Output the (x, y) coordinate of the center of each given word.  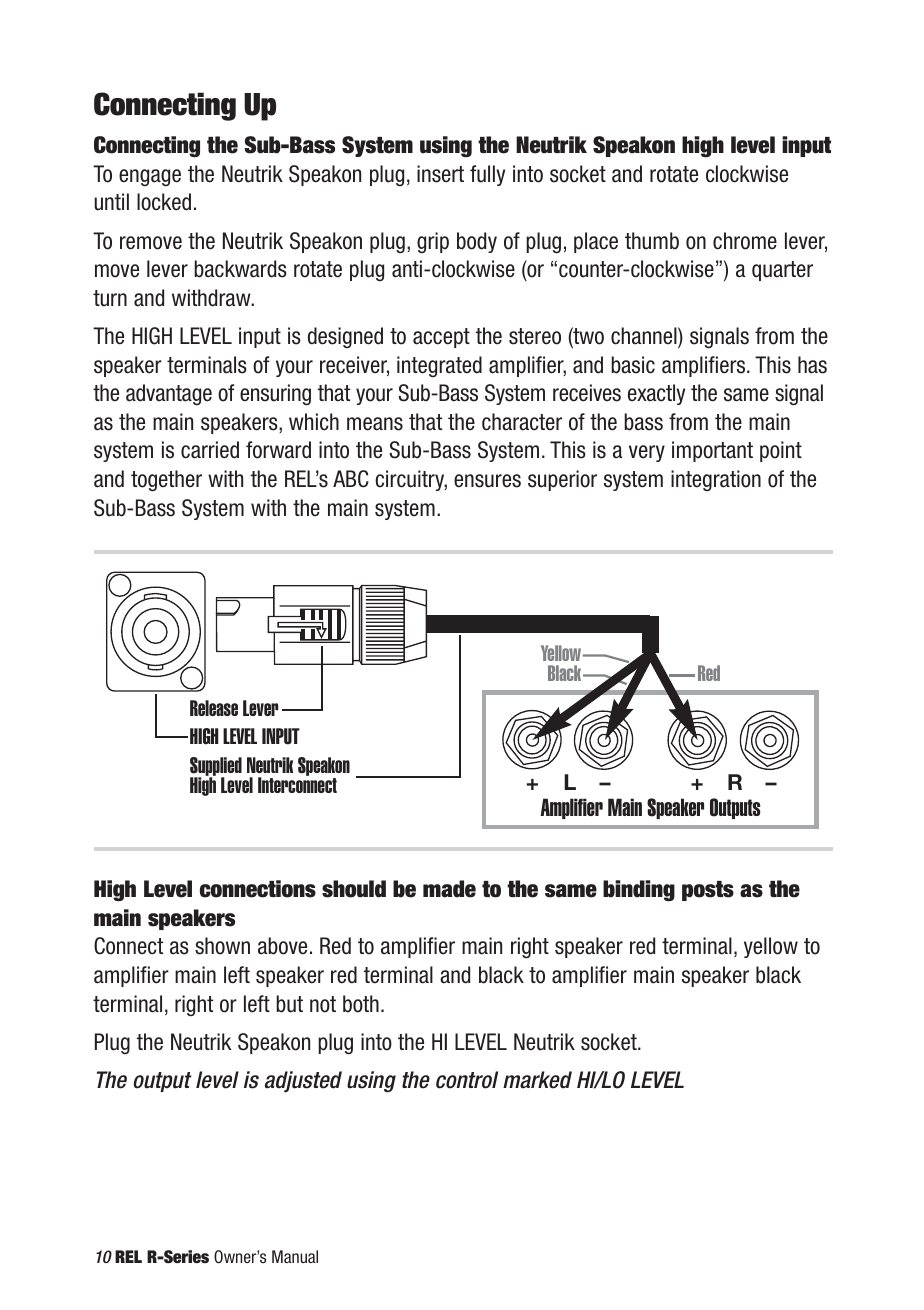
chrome (745, 241)
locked (164, 202)
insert (440, 174)
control (467, 1080)
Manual (295, 1256)
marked (537, 1080)
